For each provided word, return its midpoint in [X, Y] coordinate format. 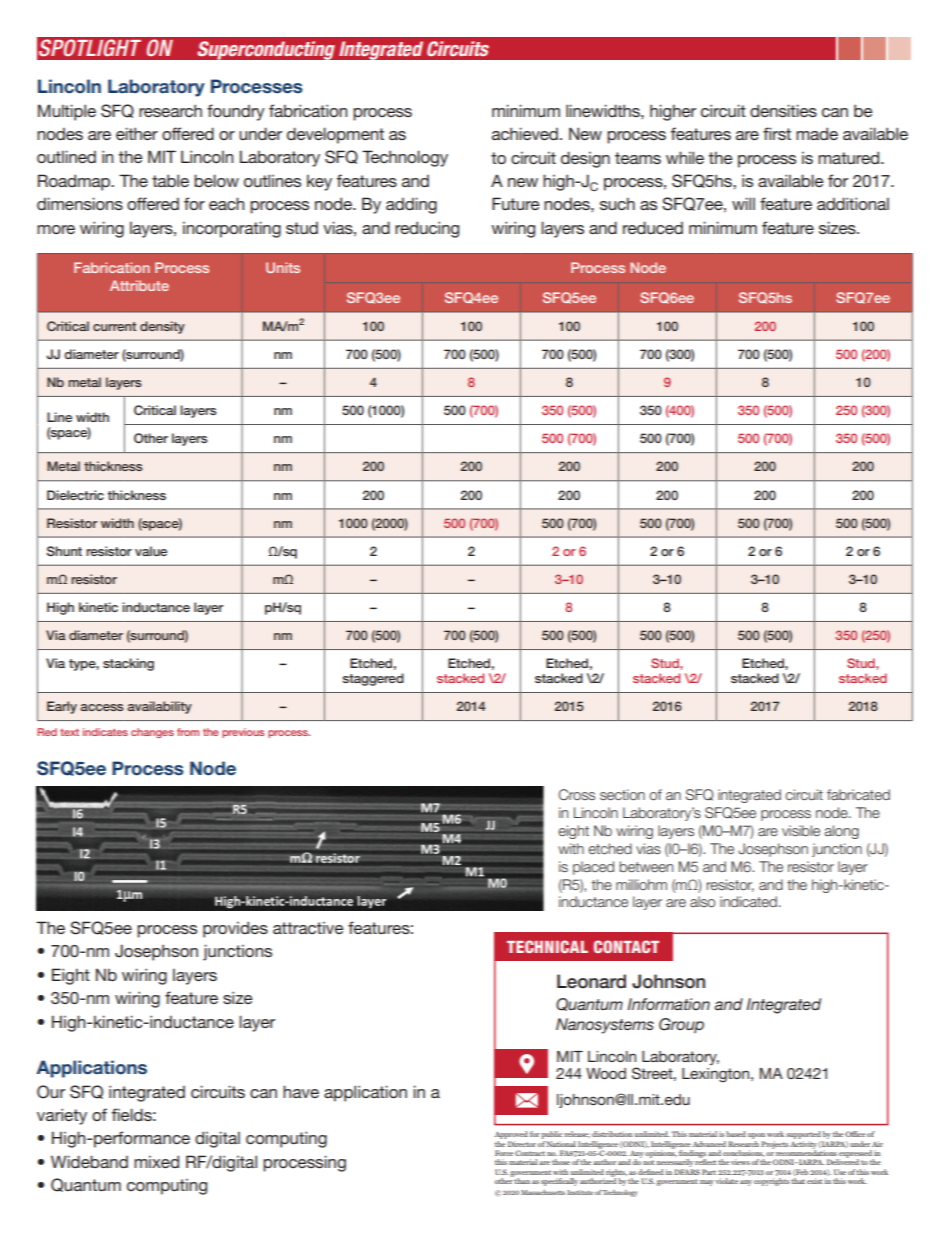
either [137, 133]
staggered [373, 679]
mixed [156, 1161]
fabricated [858, 794]
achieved [525, 133]
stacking [128, 664]
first [777, 133]
